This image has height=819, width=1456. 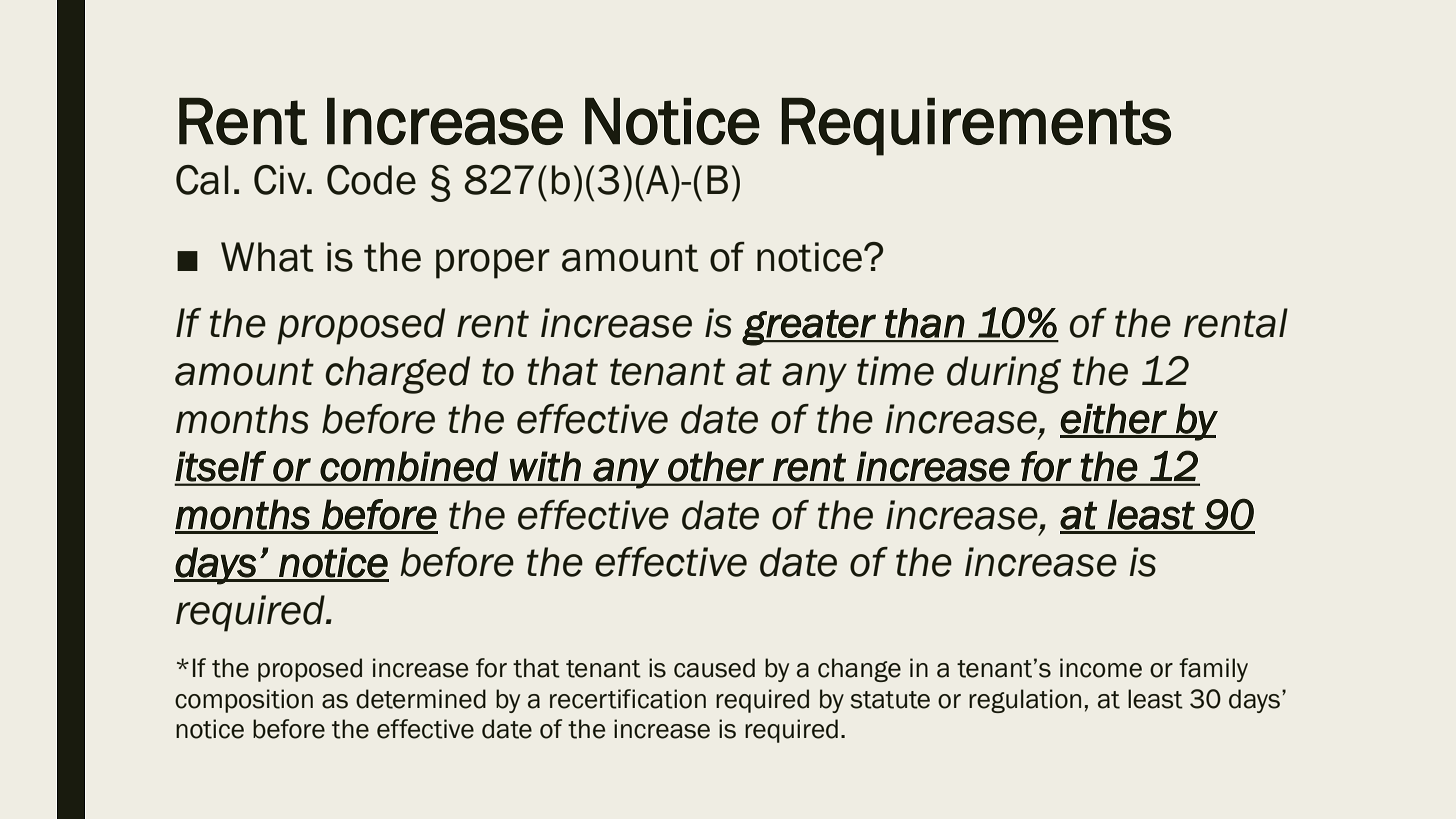 What do you see at coordinates (976, 127) in the image?
I see `Requirements` at bounding box center [976, 127].
